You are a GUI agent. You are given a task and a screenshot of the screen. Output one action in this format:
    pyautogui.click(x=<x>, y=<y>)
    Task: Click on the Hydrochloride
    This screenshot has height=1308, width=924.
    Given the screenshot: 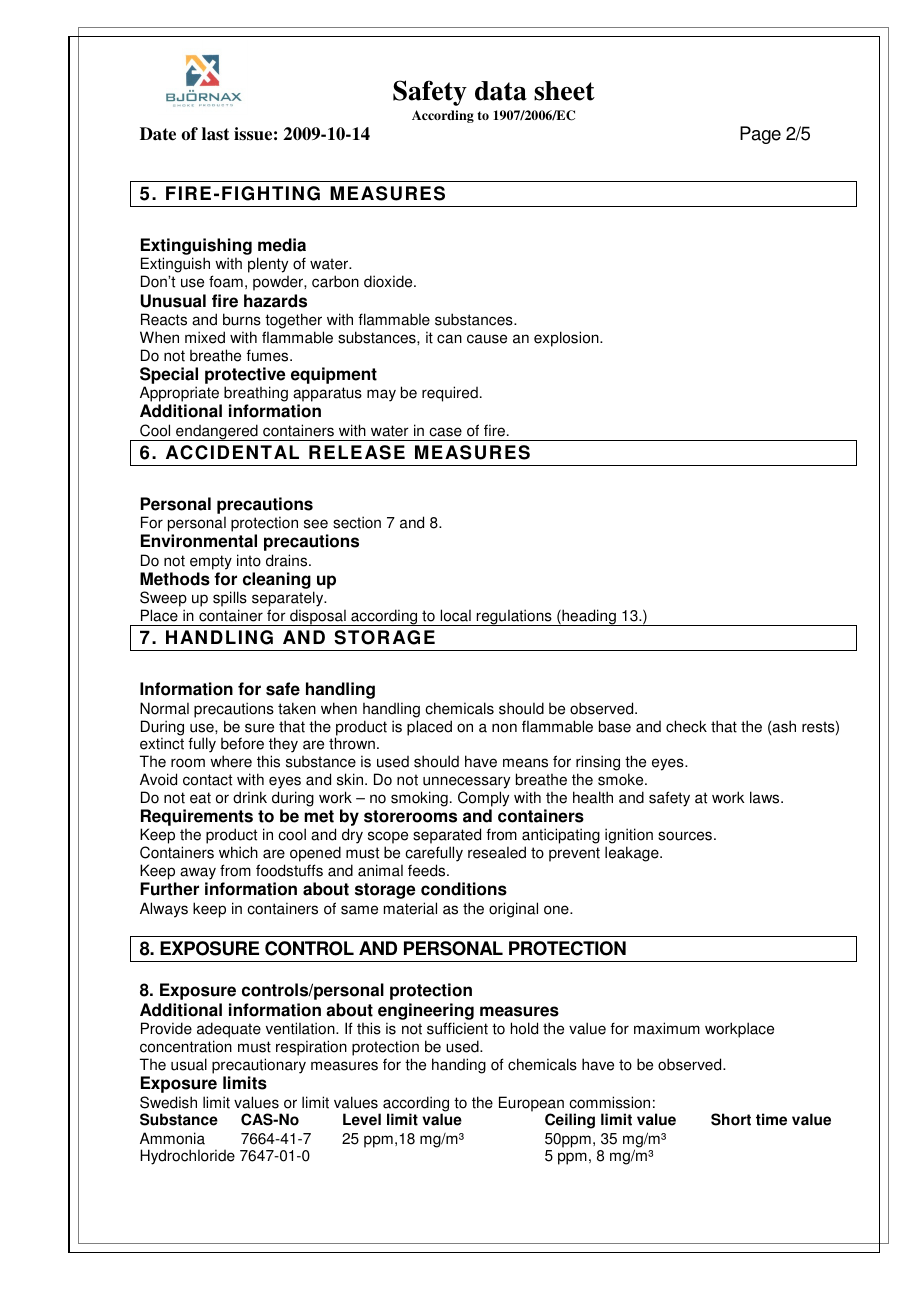 What is the action you would take?
    pyautogui.click(x=187, y=1157)
